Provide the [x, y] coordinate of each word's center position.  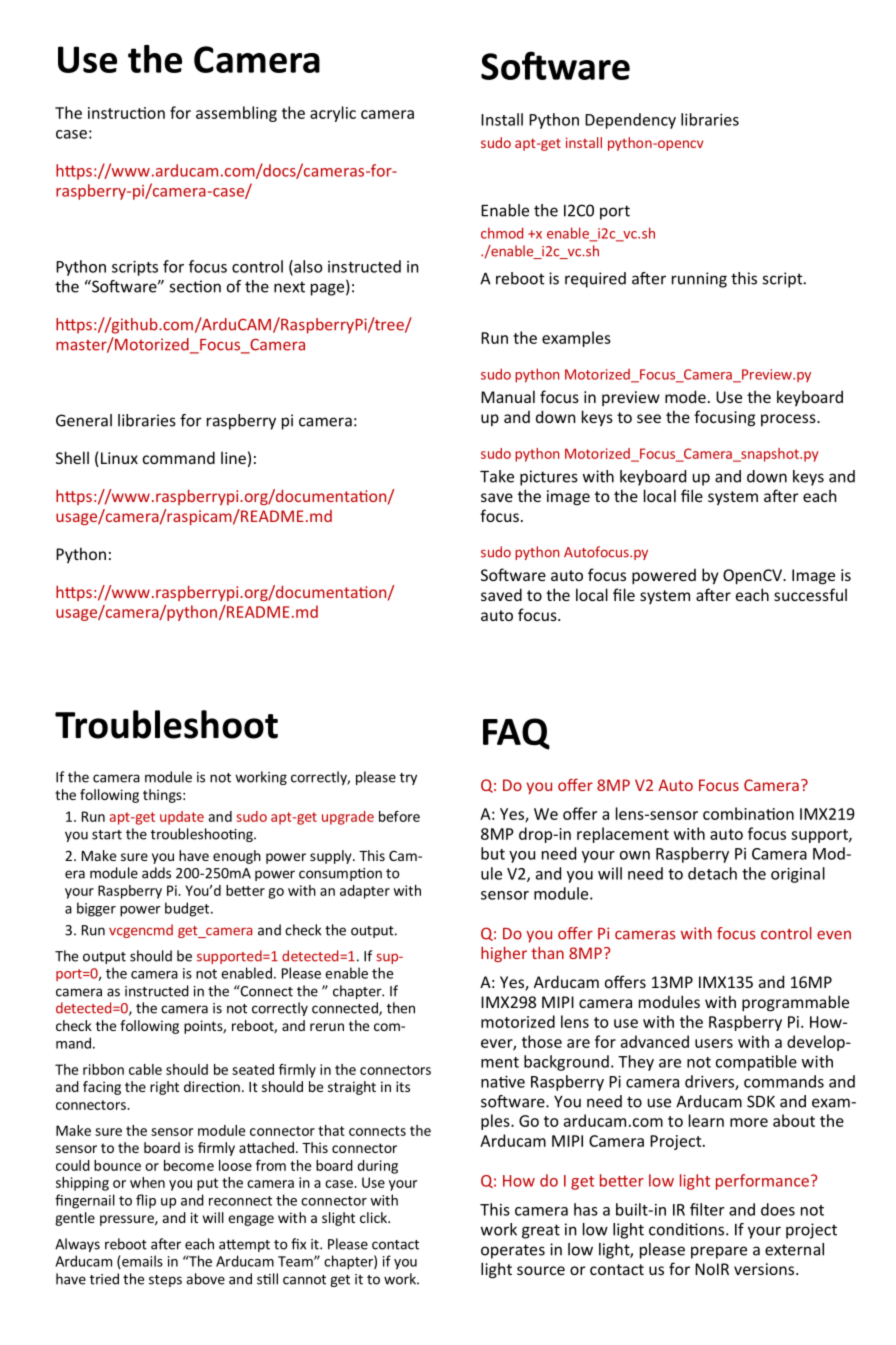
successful [810, 594]
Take [497, 476]
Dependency [630, 121]
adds [156, 873]
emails [141, 1262]
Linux [119, 458]
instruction [126, 113]
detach [712, 873]
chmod [502, 233]
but [493, 853]
